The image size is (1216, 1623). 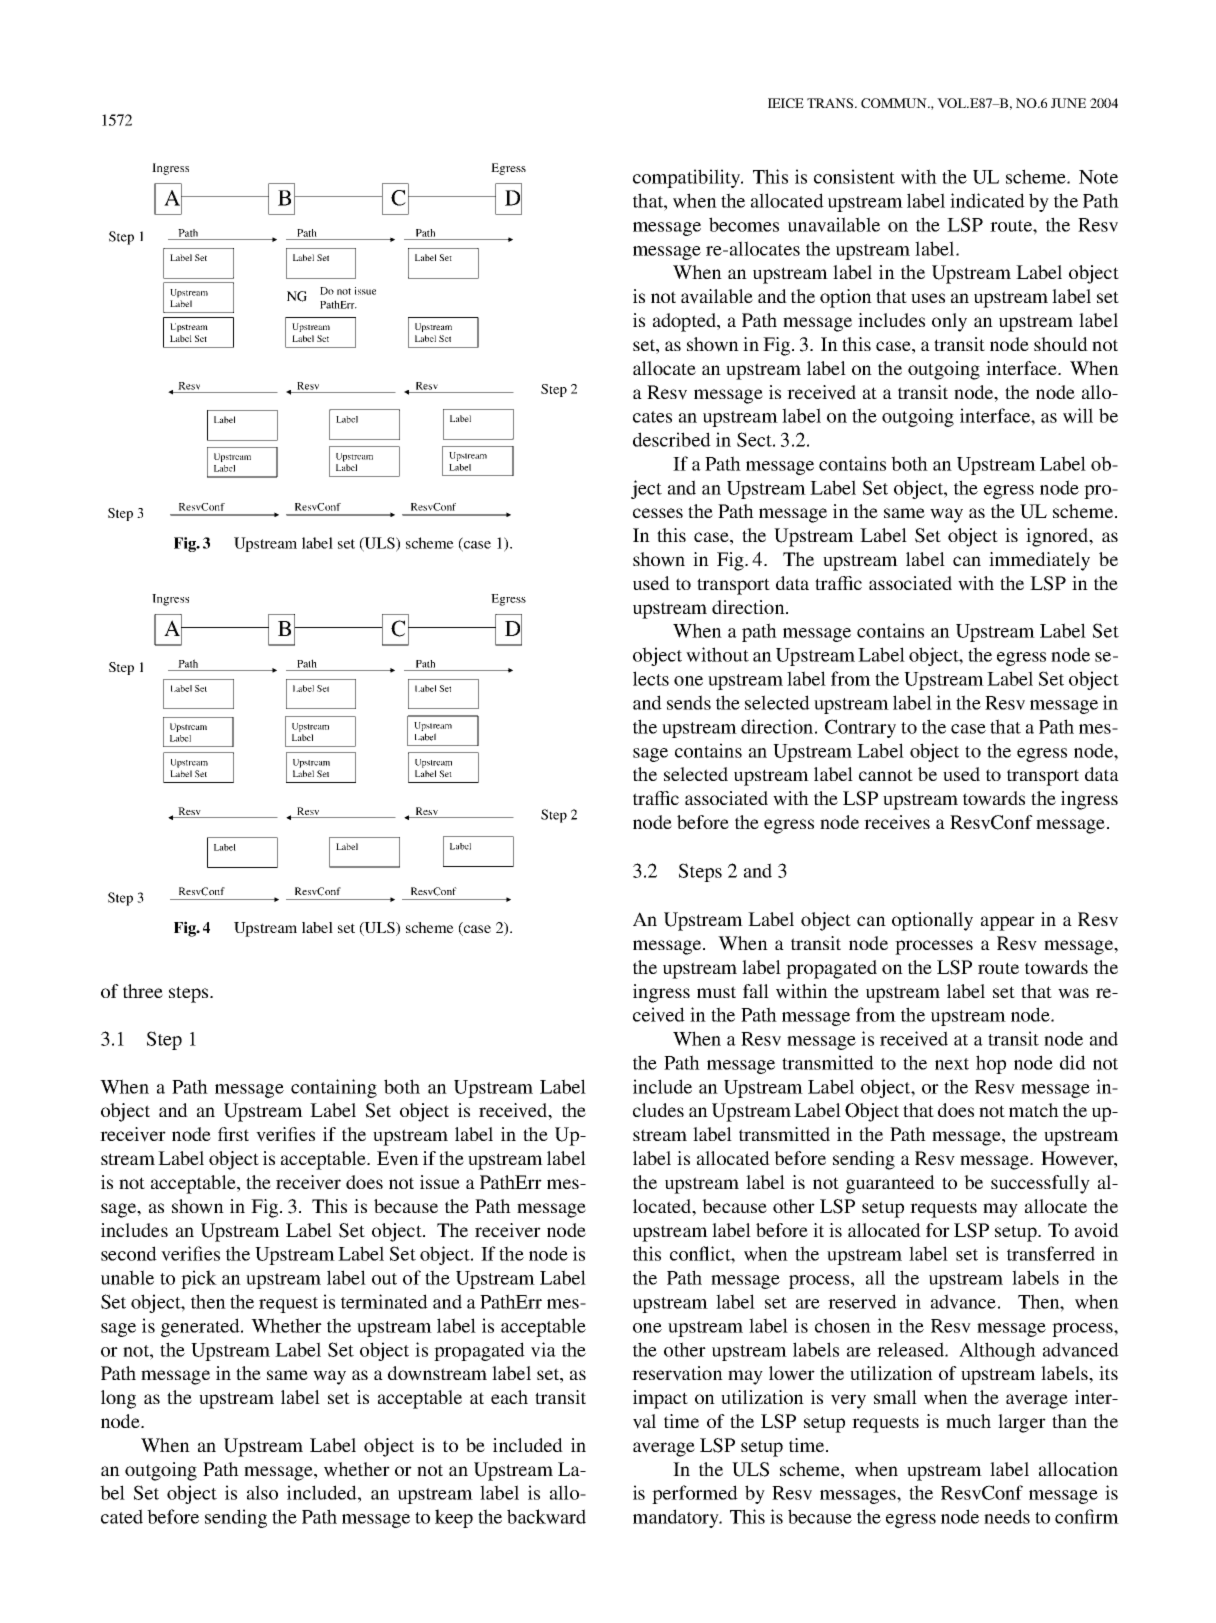 I want to click on sends, so click(x=689, y=702).
